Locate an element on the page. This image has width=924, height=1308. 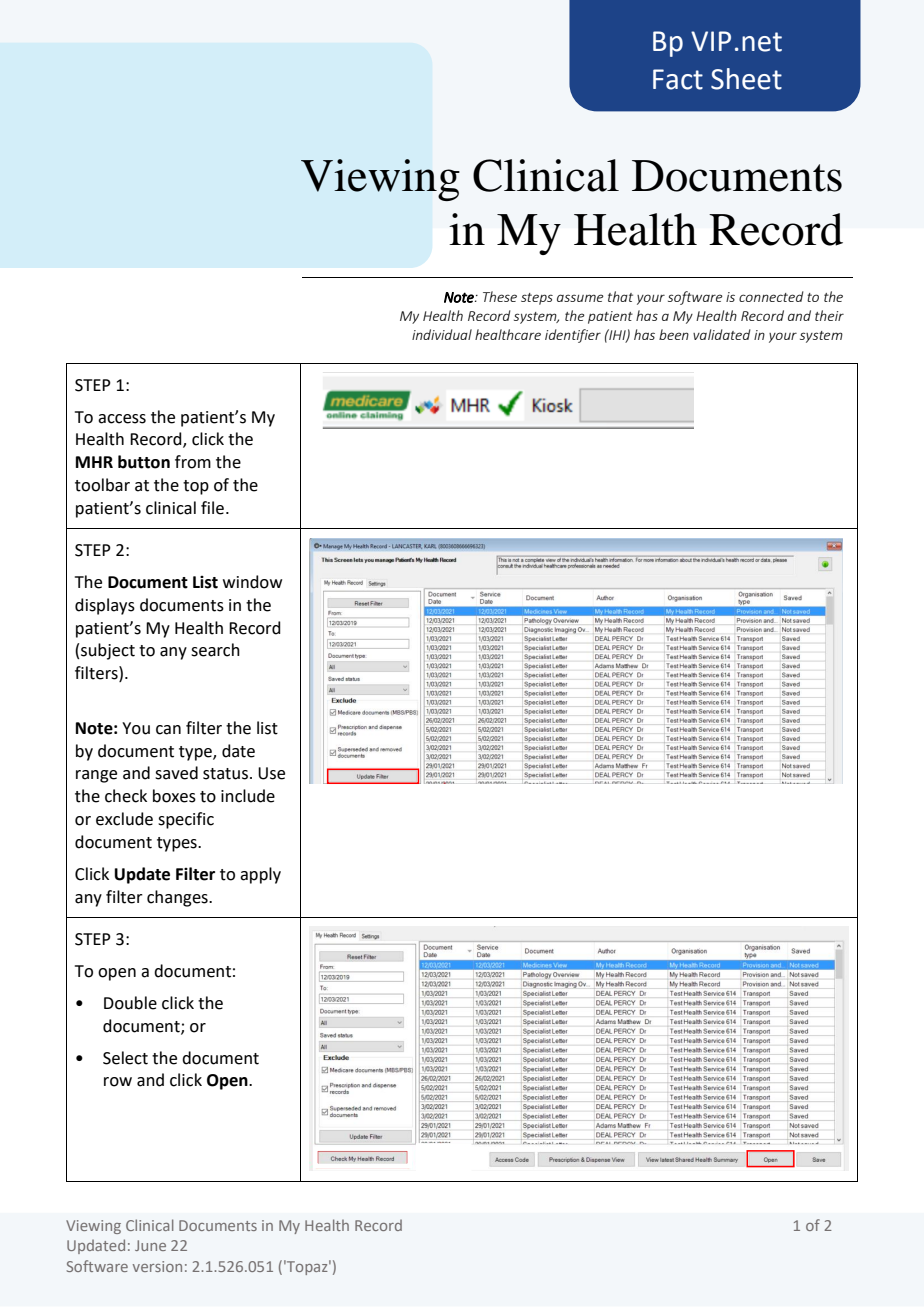
June is located at coordinates (150, 1245).
